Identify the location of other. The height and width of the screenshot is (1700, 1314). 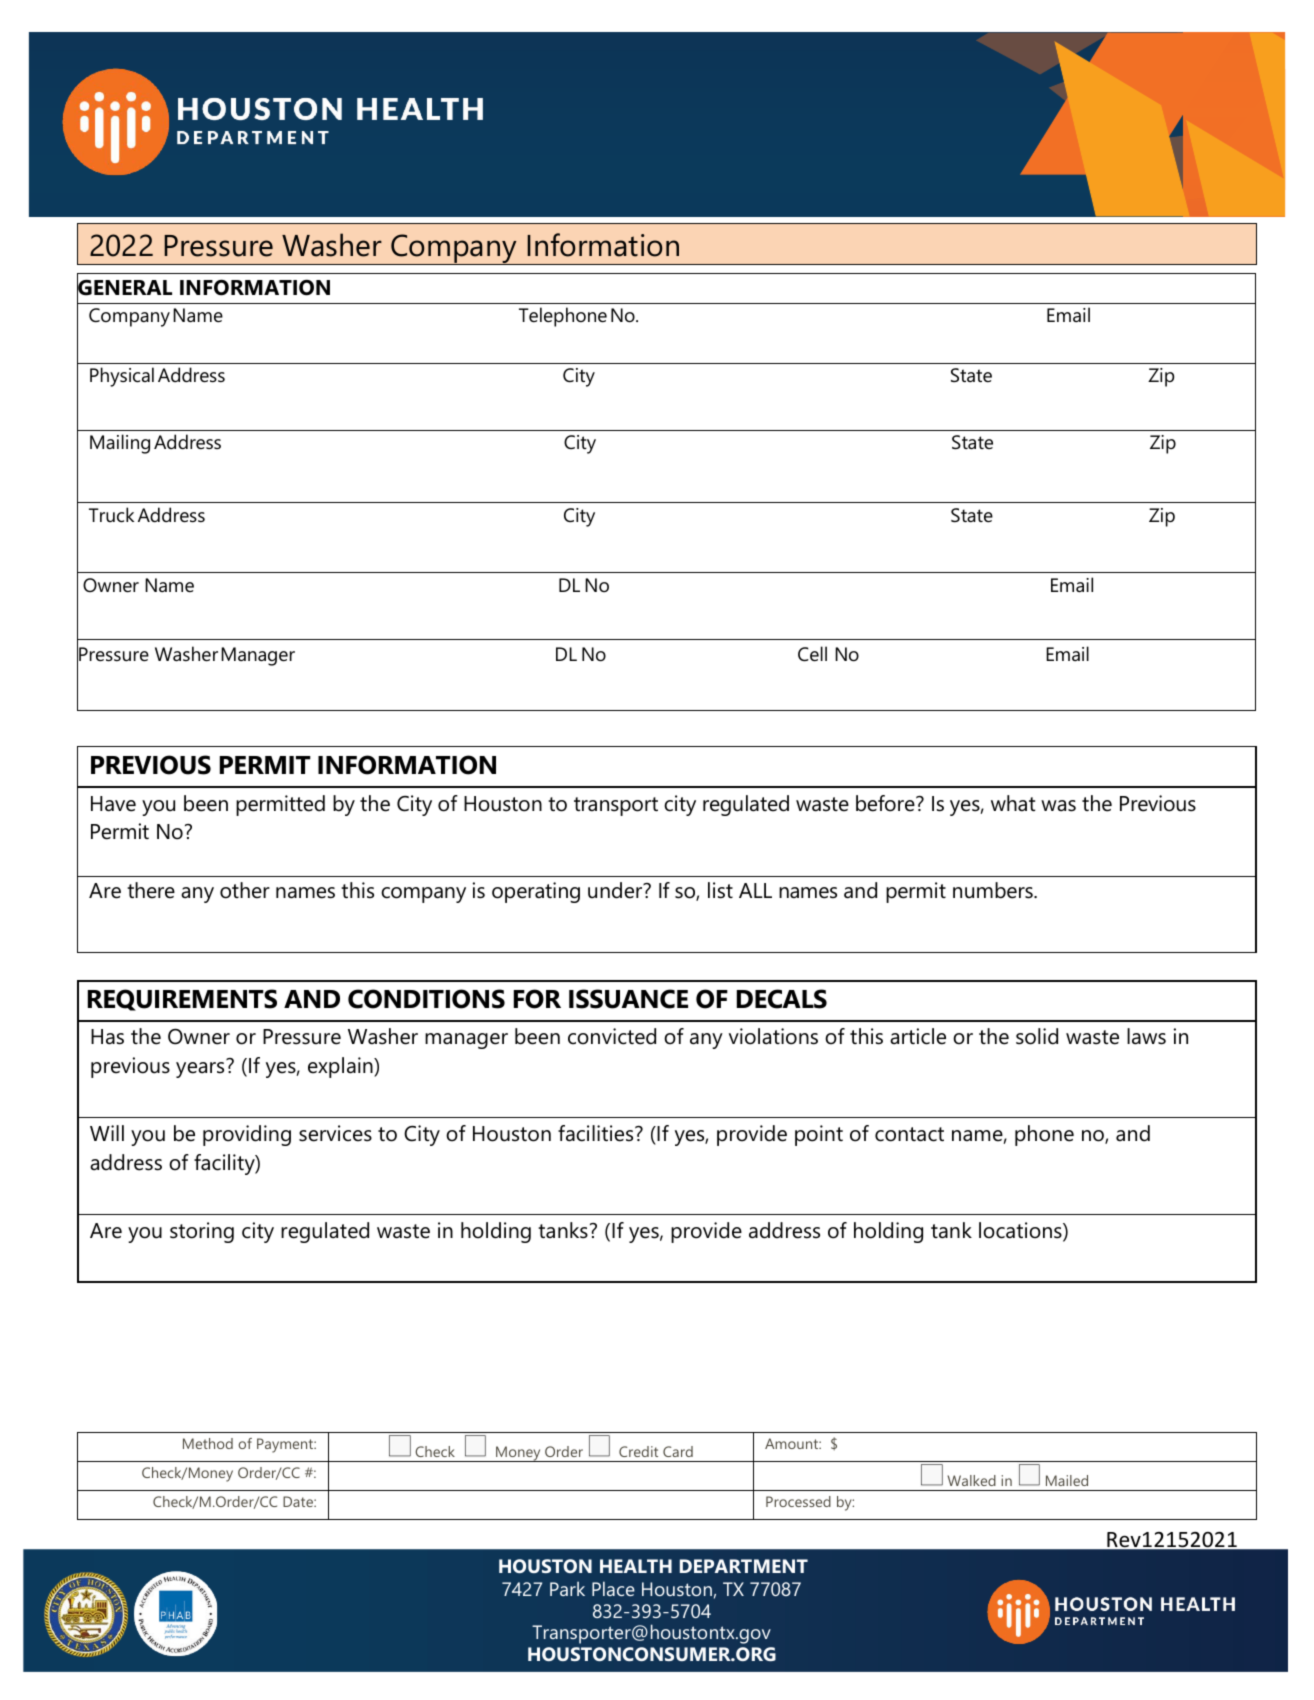
(245, 890).
